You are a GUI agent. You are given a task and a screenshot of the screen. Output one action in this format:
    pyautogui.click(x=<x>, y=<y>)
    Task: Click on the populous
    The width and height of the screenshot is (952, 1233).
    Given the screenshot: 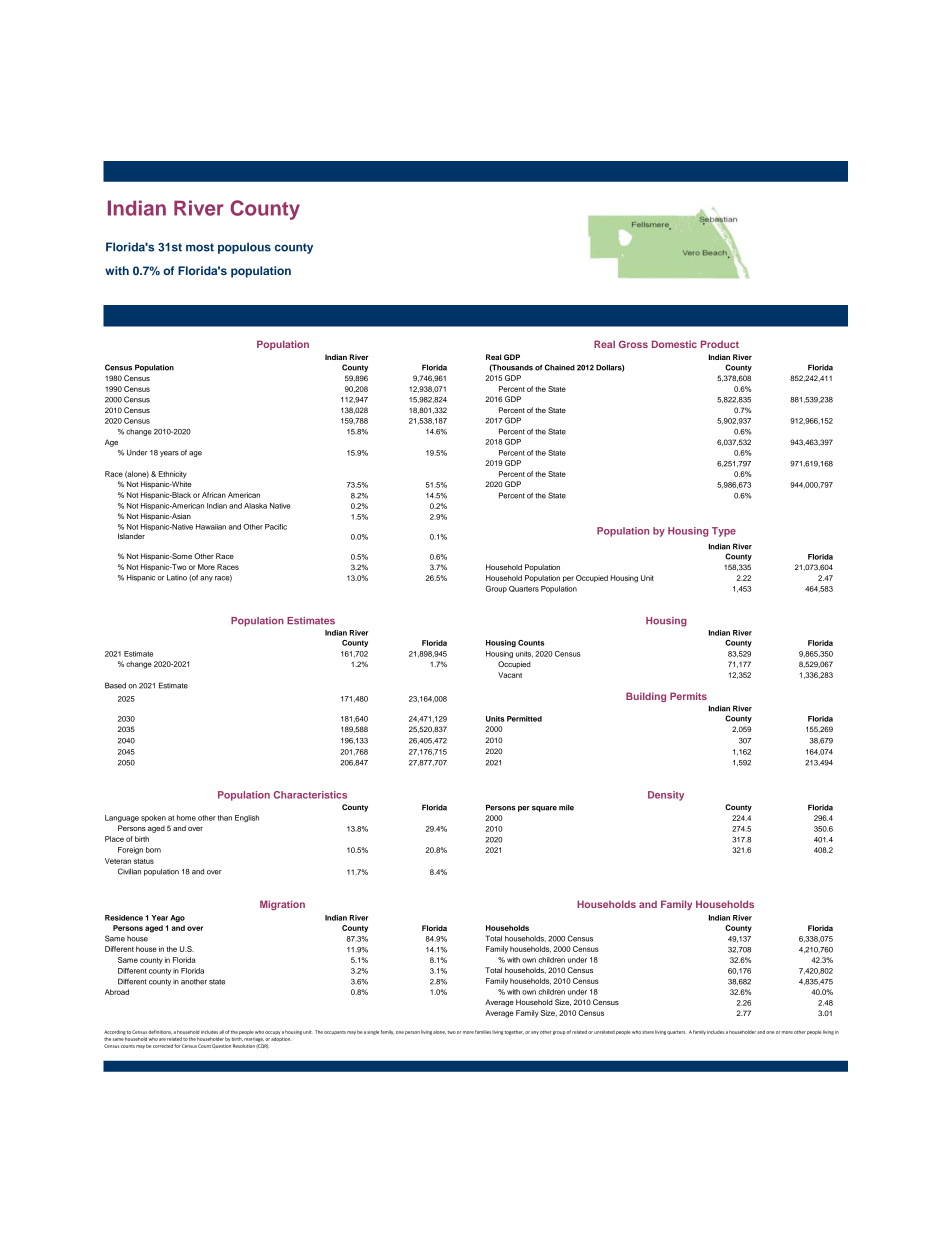 What is the action you would take?
    pyautogui.click(x=244, y=248)
